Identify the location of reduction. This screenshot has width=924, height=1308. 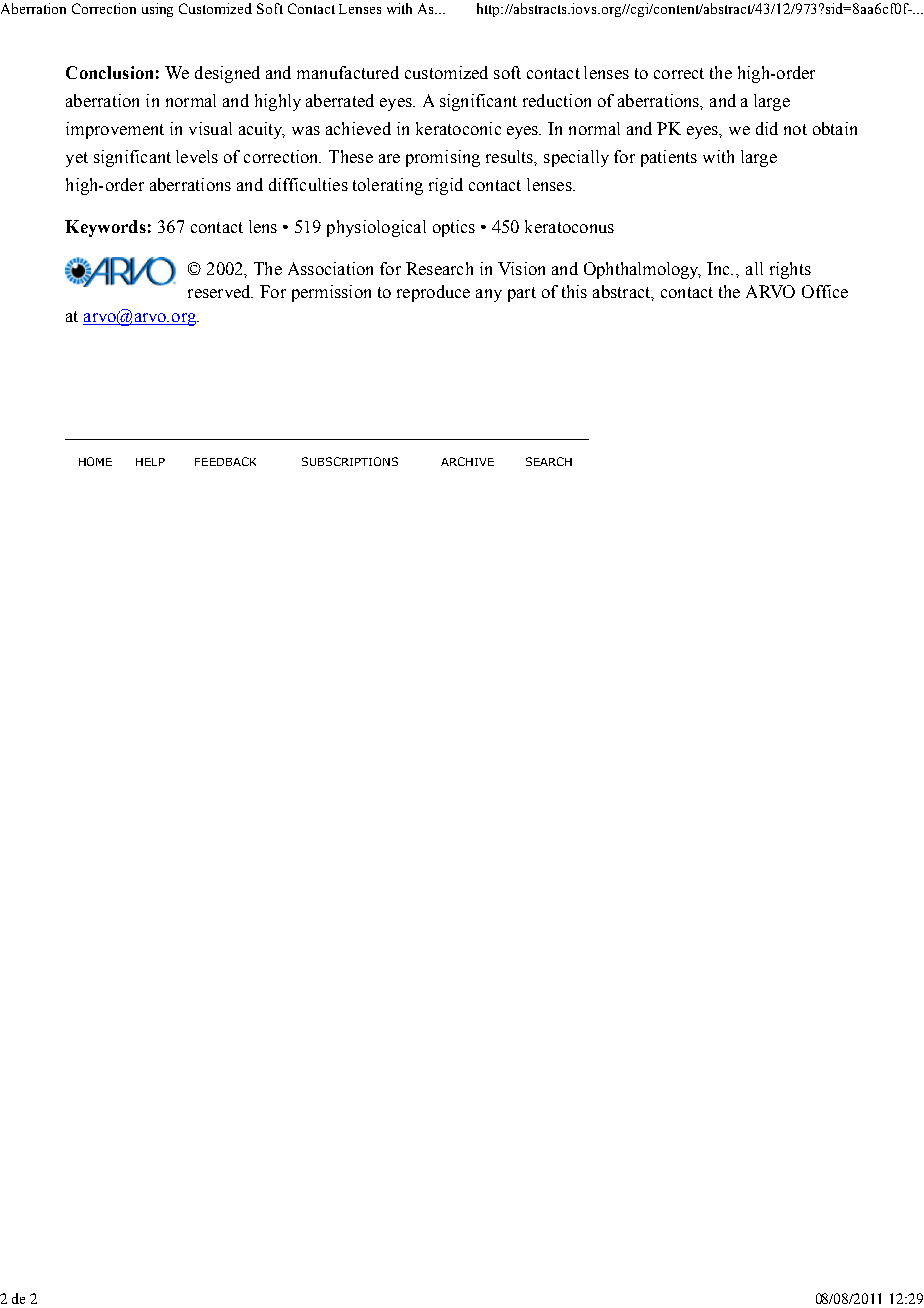
(557, 100).
